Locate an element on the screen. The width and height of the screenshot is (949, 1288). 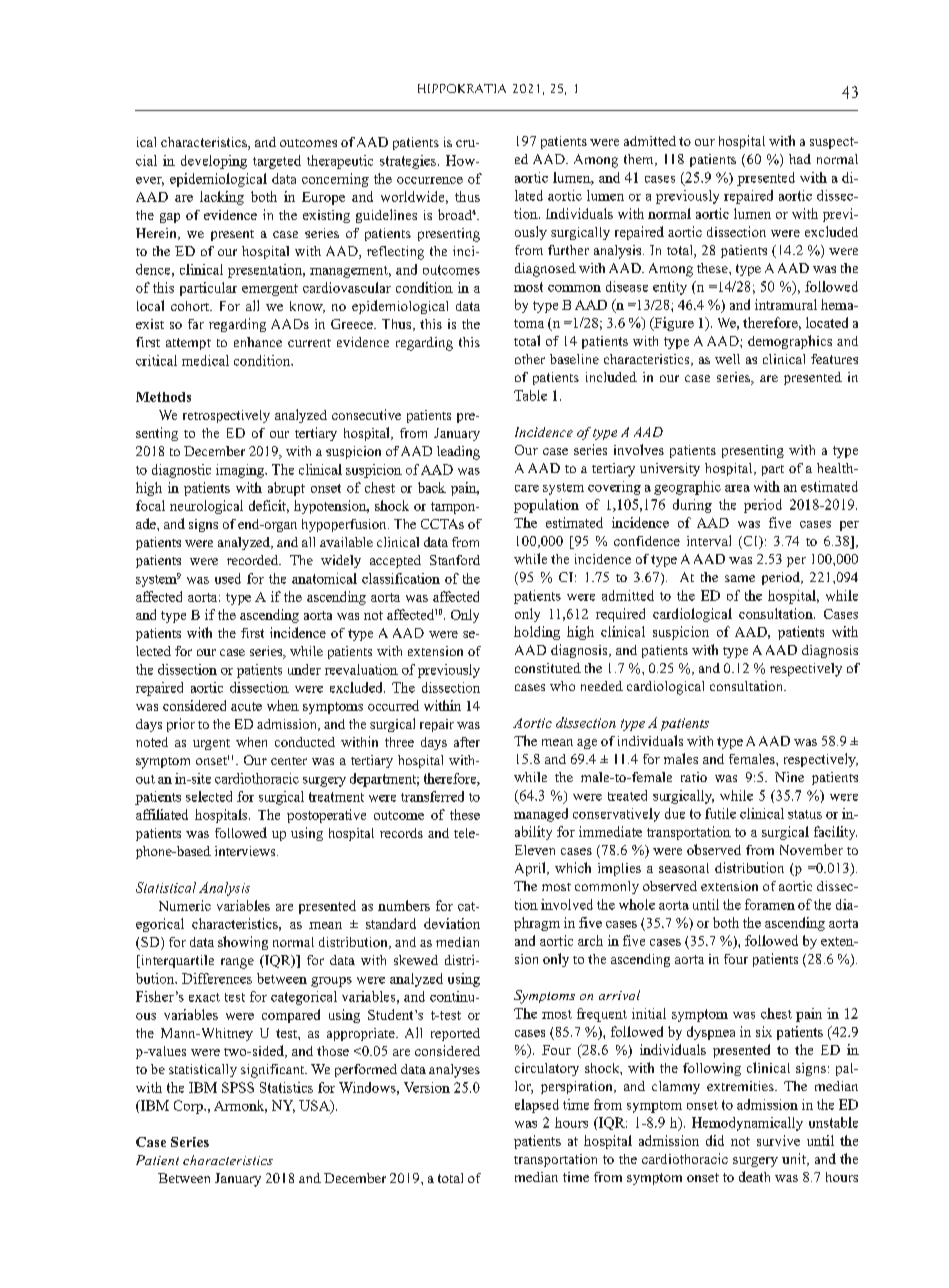
lacking is located at coordinates (222, 198).
